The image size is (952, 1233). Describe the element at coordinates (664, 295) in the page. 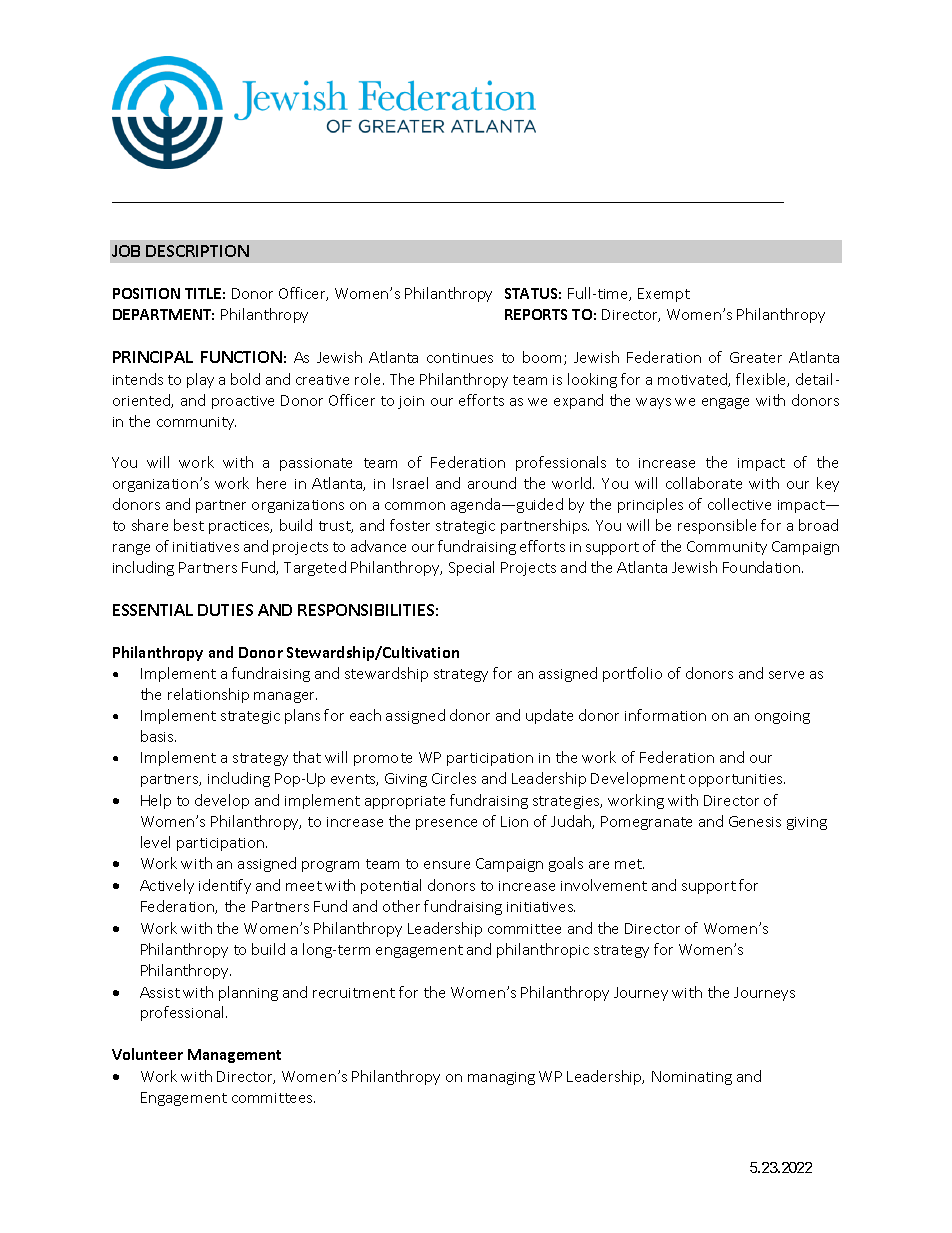

I see `Exempt` at that location.
